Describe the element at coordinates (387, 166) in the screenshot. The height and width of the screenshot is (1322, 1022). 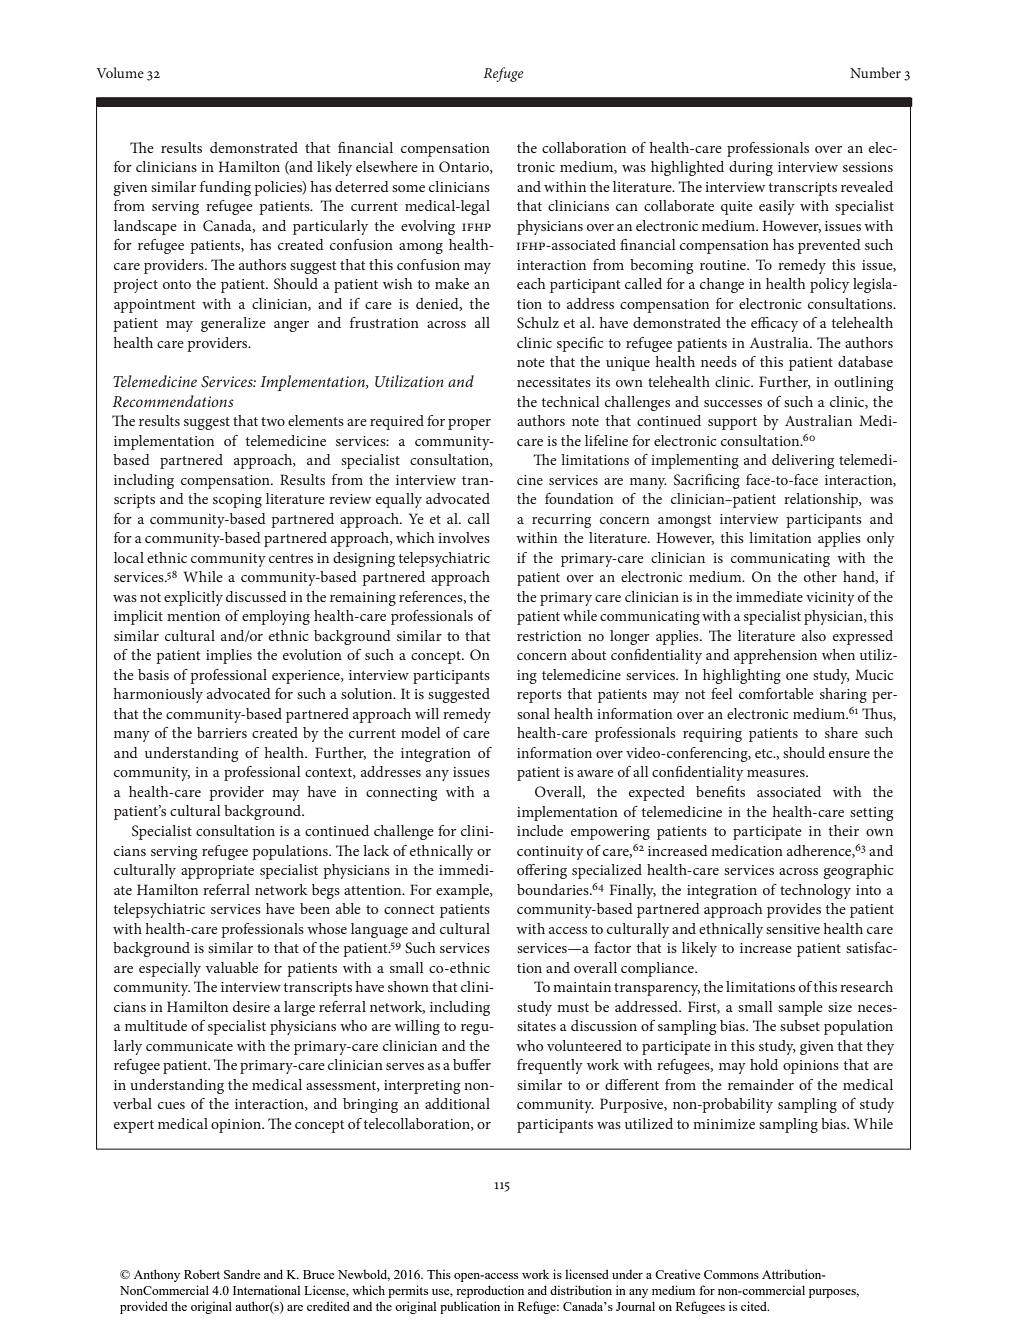
I see `elsewhere` at that location.
